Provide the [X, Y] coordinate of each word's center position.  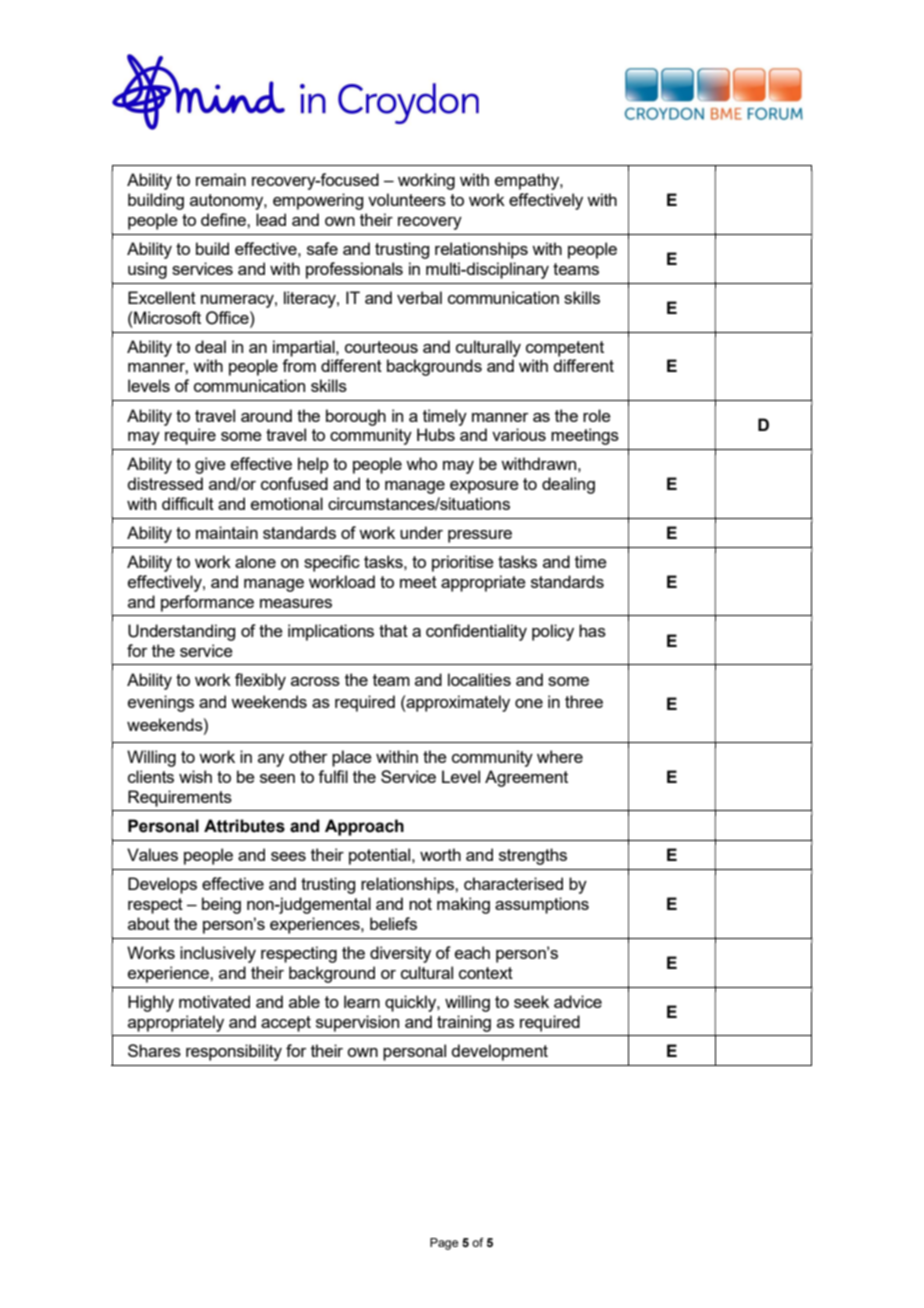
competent [565, 349]
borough [356, 417]
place [352, 758]
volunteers [407, 199]
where [560, 756]
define [224, 219]
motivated [214, 1001]
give [210, 465]
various [519, 434]
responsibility [234, 1052]
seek [531, 1001]
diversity [400, 954]
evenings [161, 703]
